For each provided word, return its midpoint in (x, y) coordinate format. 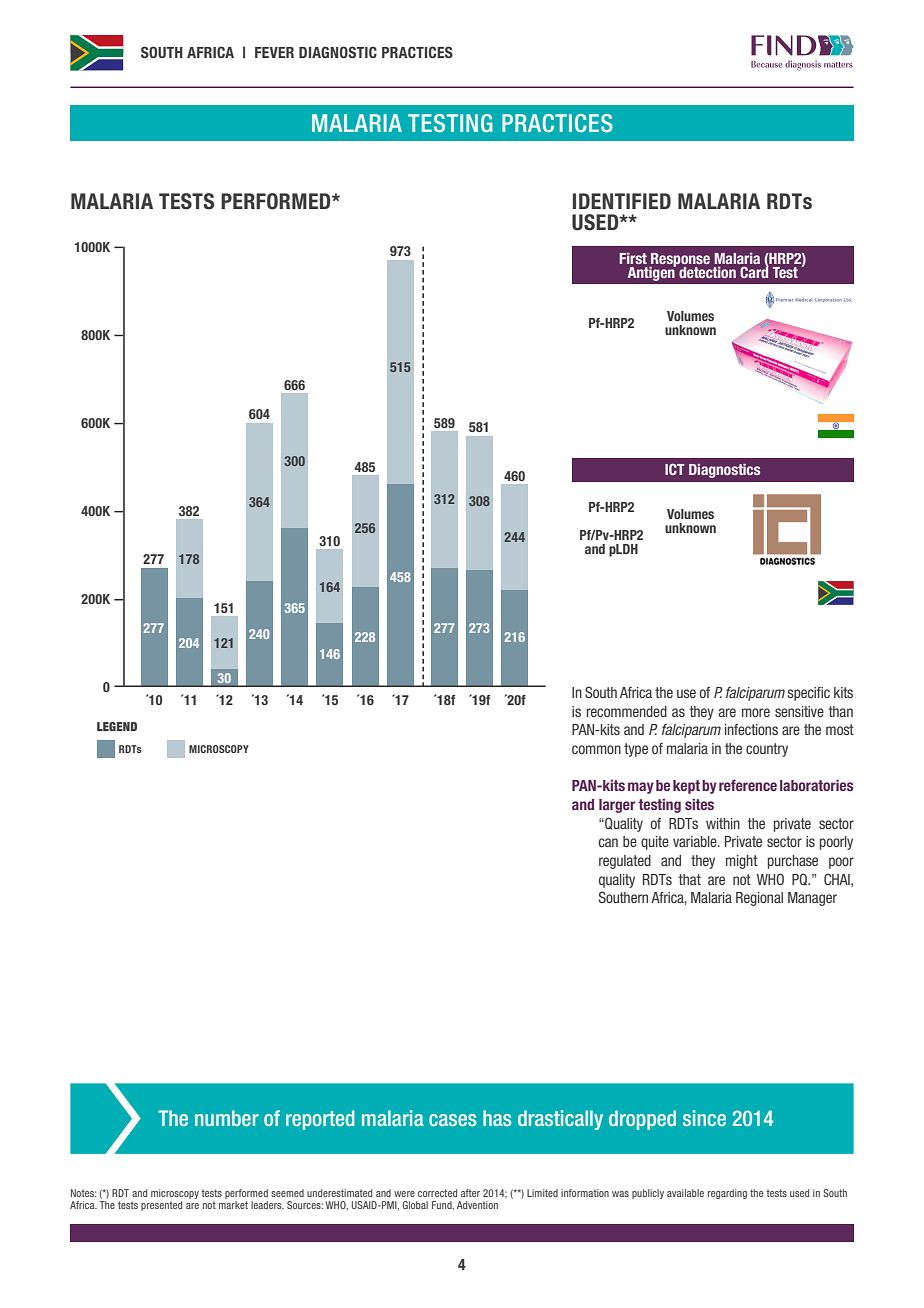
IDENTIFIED (622, 201)
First (633, 258)
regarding (727, 1194)
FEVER (274, 52)
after (470, 1193)
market (233, 1205)
